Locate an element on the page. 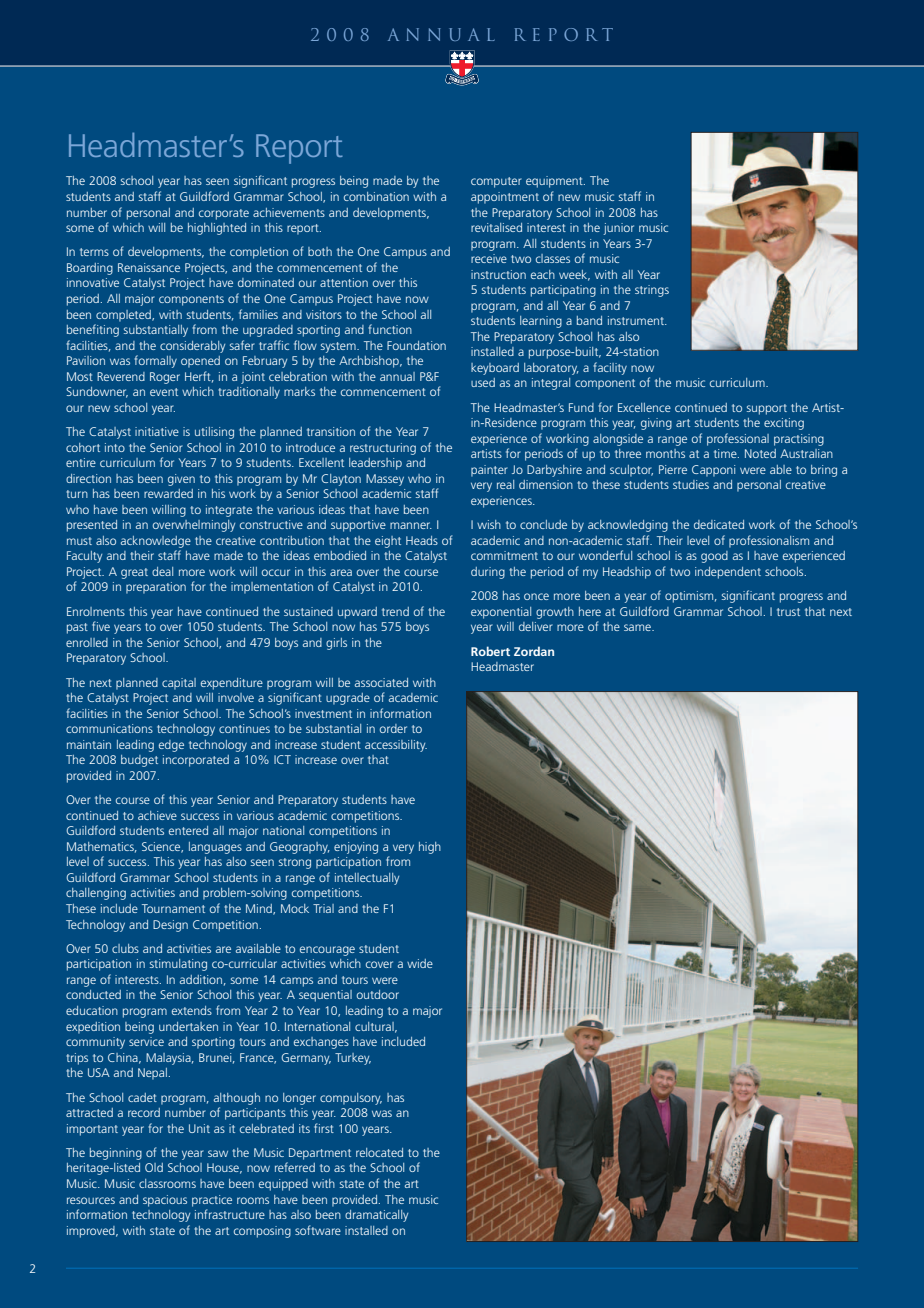 Image resolution: width=924 pixels, height=1308 pixels. trust is located at coordinates (788, 612).
